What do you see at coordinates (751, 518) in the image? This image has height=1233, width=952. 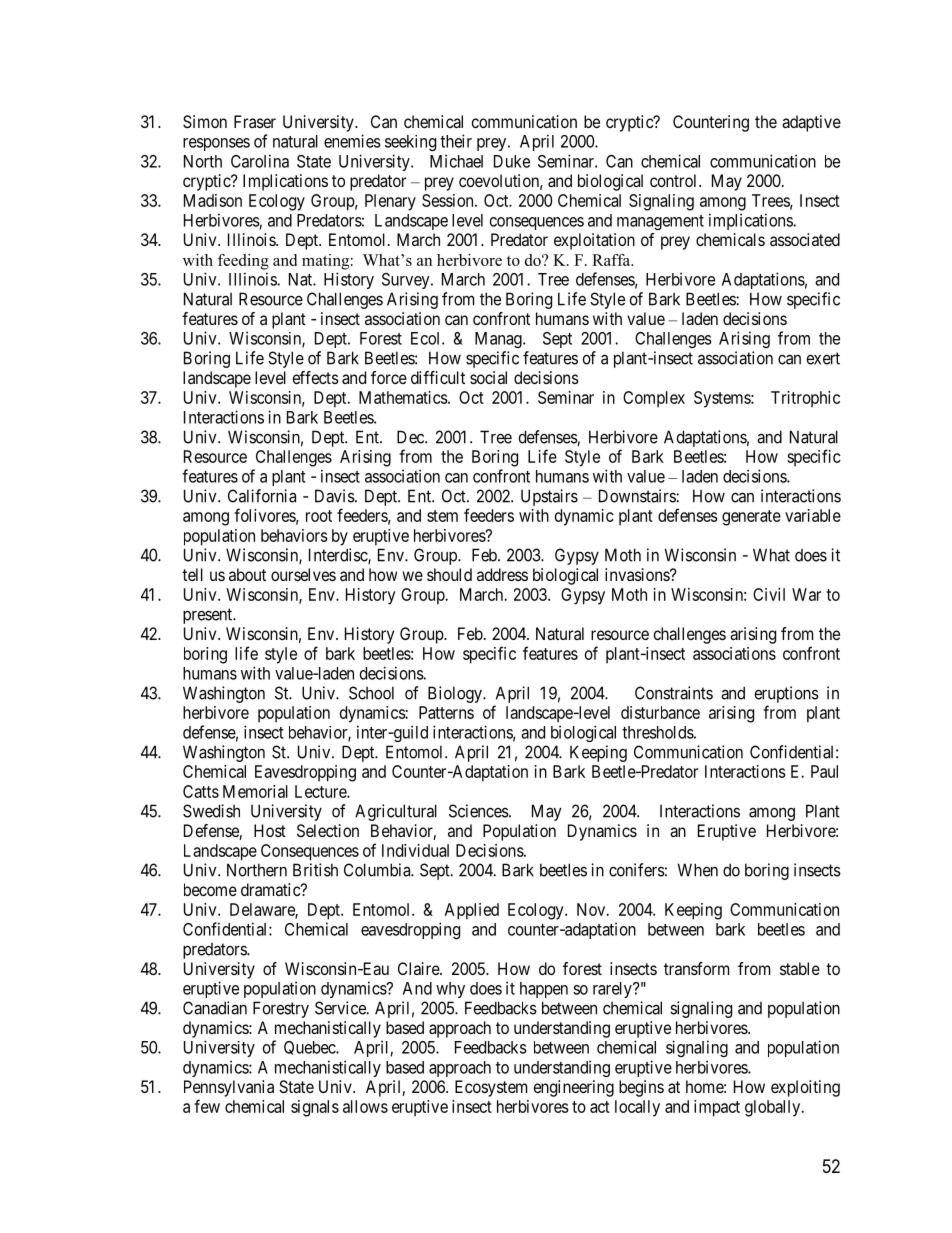 I see `generate` at bounding box center [751, 518].
